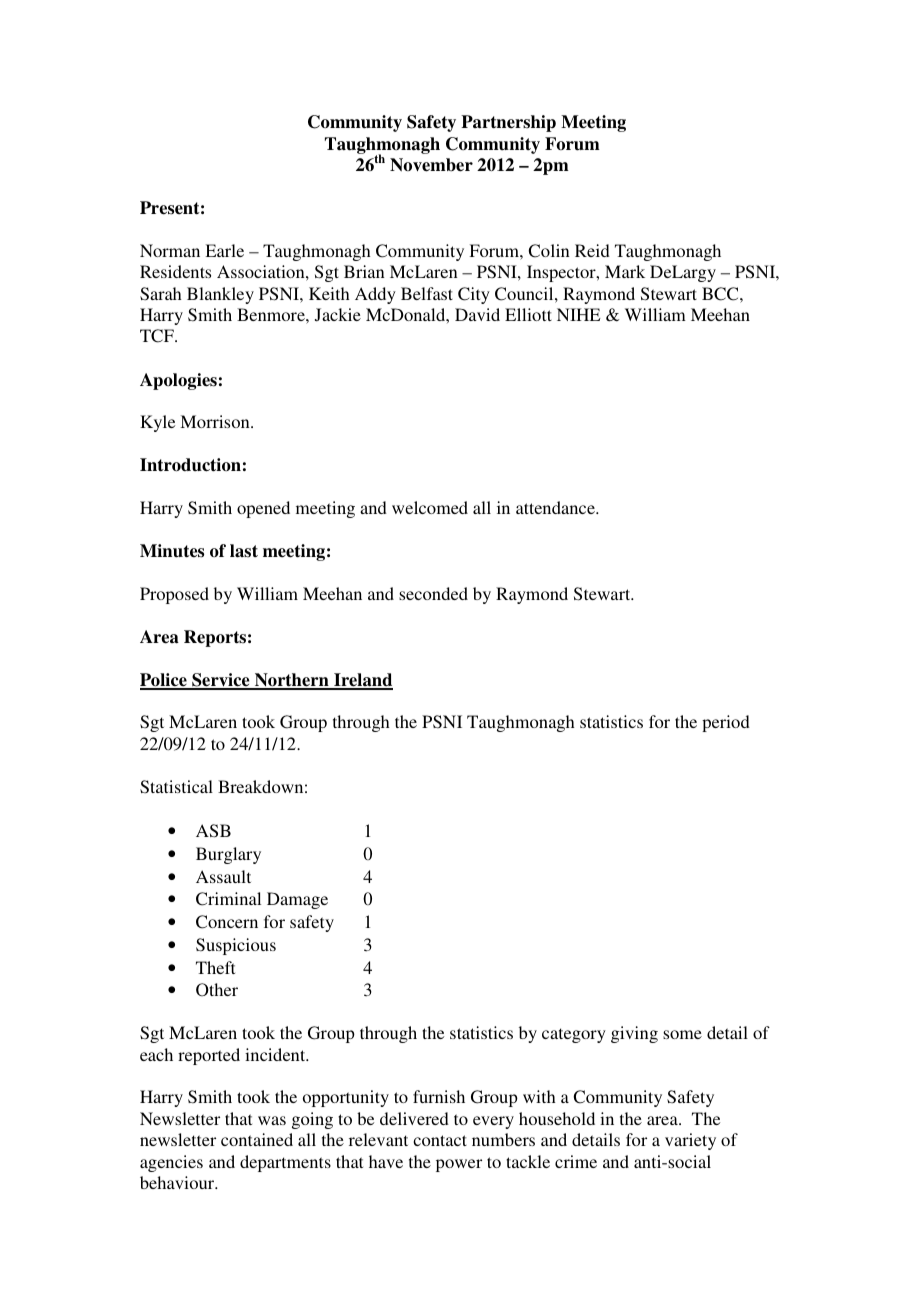 The image size is (924, 1308). I want to click on contained, so click(257, 1139).
